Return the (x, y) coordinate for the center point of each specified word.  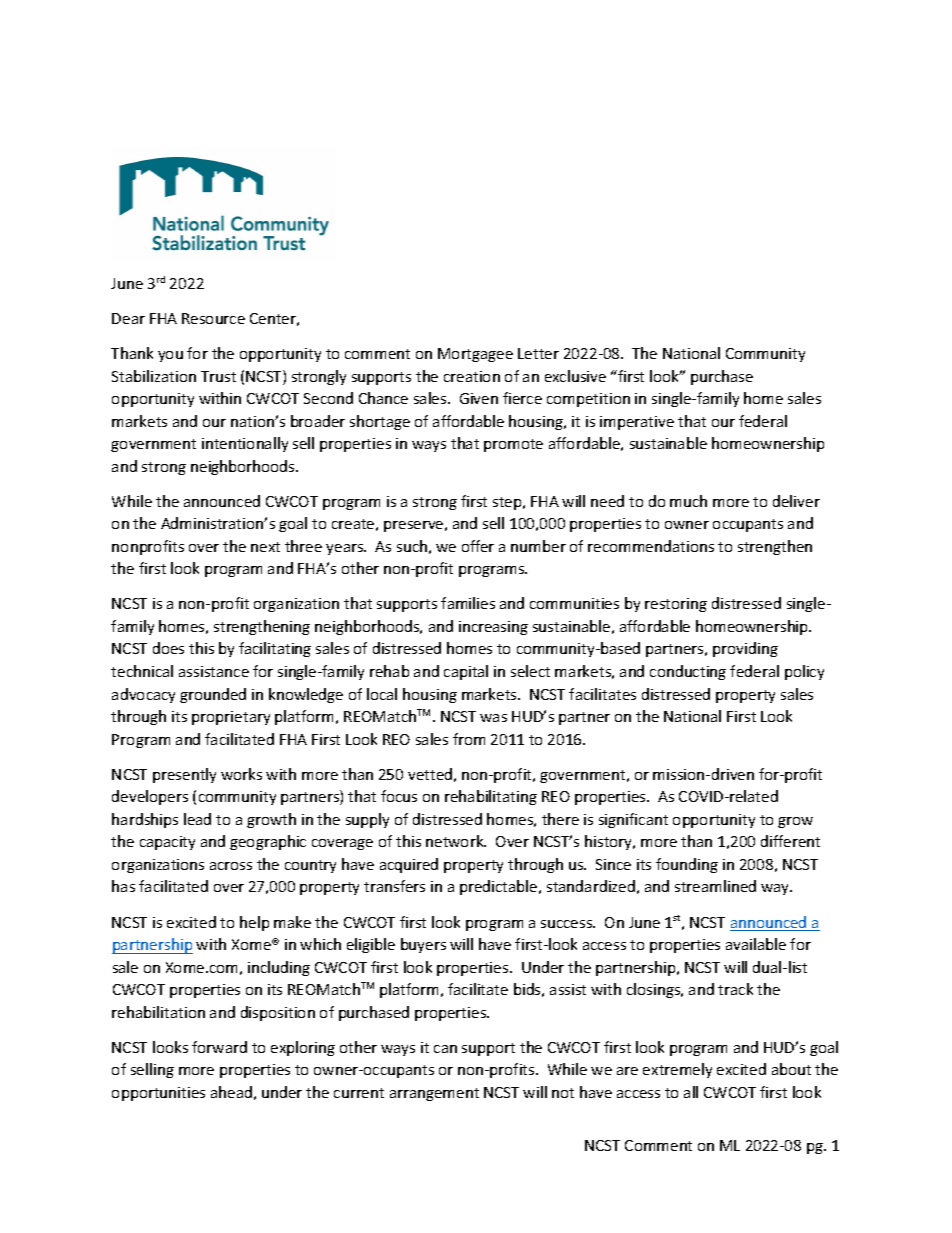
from (469, 739)
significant (633, 820)
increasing (493, 628)
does (168, 648)
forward (219, 1047)
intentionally (245, 444)
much (688, 501)
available (756, 944)
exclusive (575, 376)
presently (184, 775)
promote (513, 445)
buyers (423, 945)
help (254, 923)
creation (472, 376)
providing (745, 649)
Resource (213, 318)
